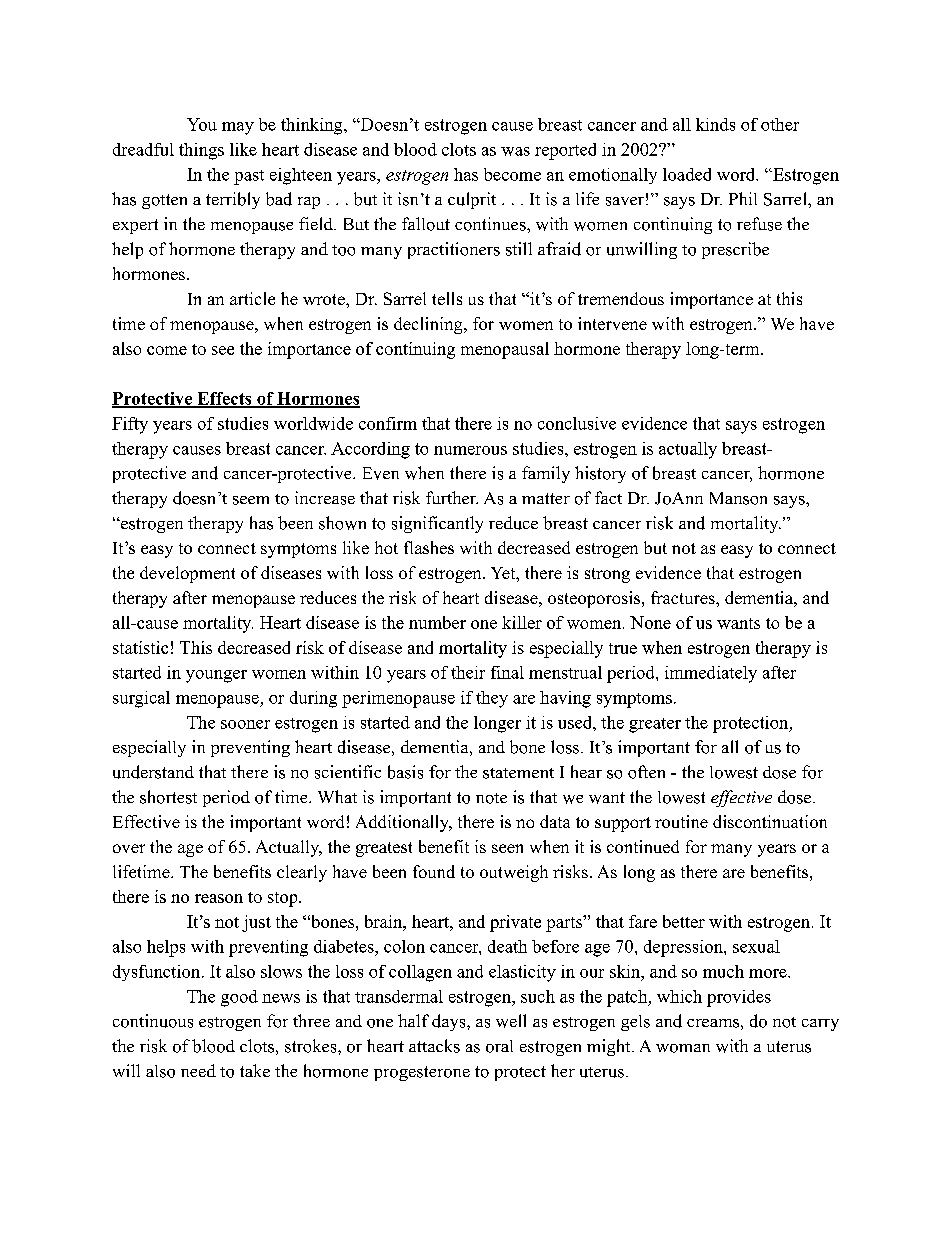 This screenshot has width=952, height=1233. I want to click on number, so click(437, 622).
